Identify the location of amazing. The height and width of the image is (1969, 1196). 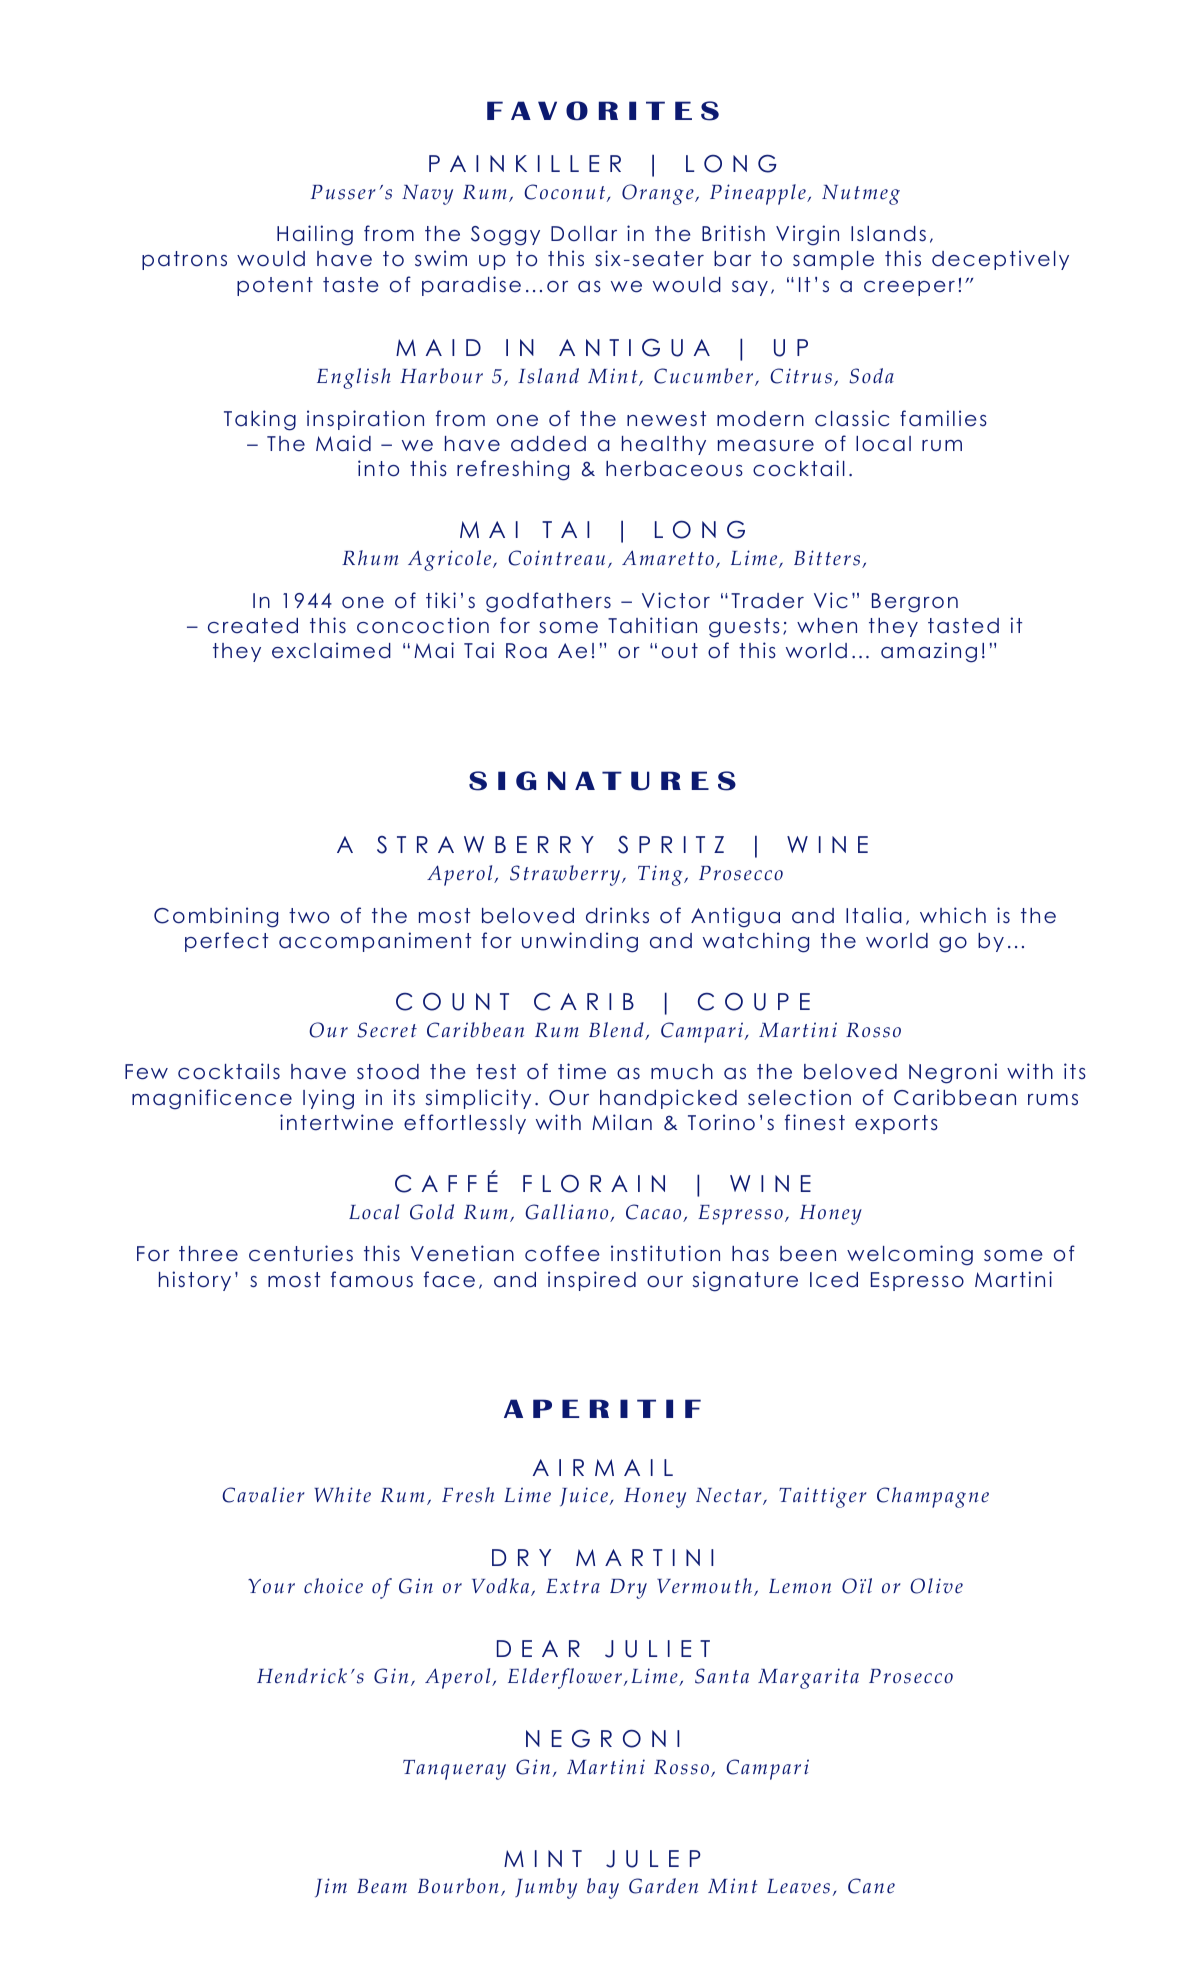
(929, 652).
